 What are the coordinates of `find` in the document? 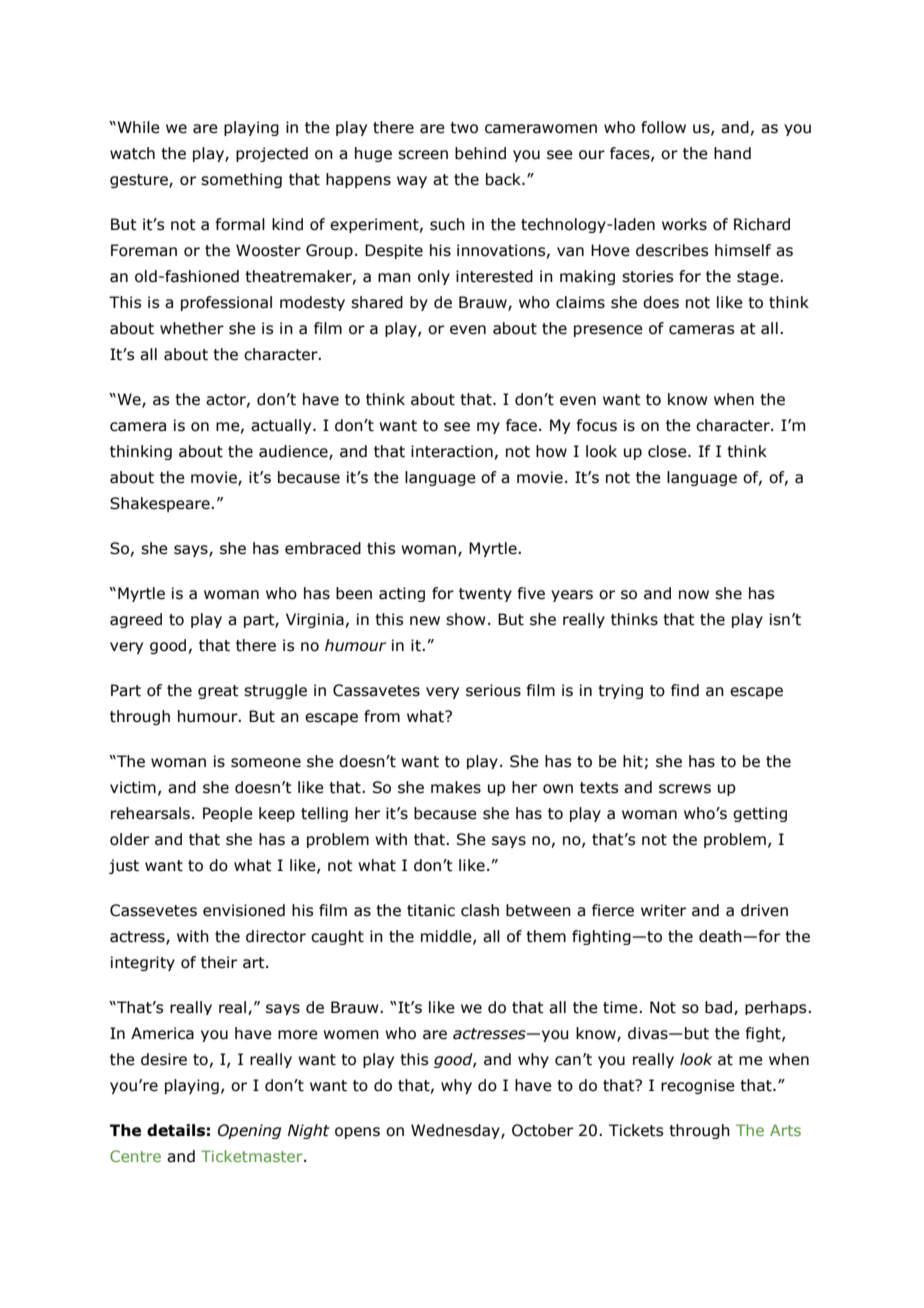 It's located at (685, 690).
